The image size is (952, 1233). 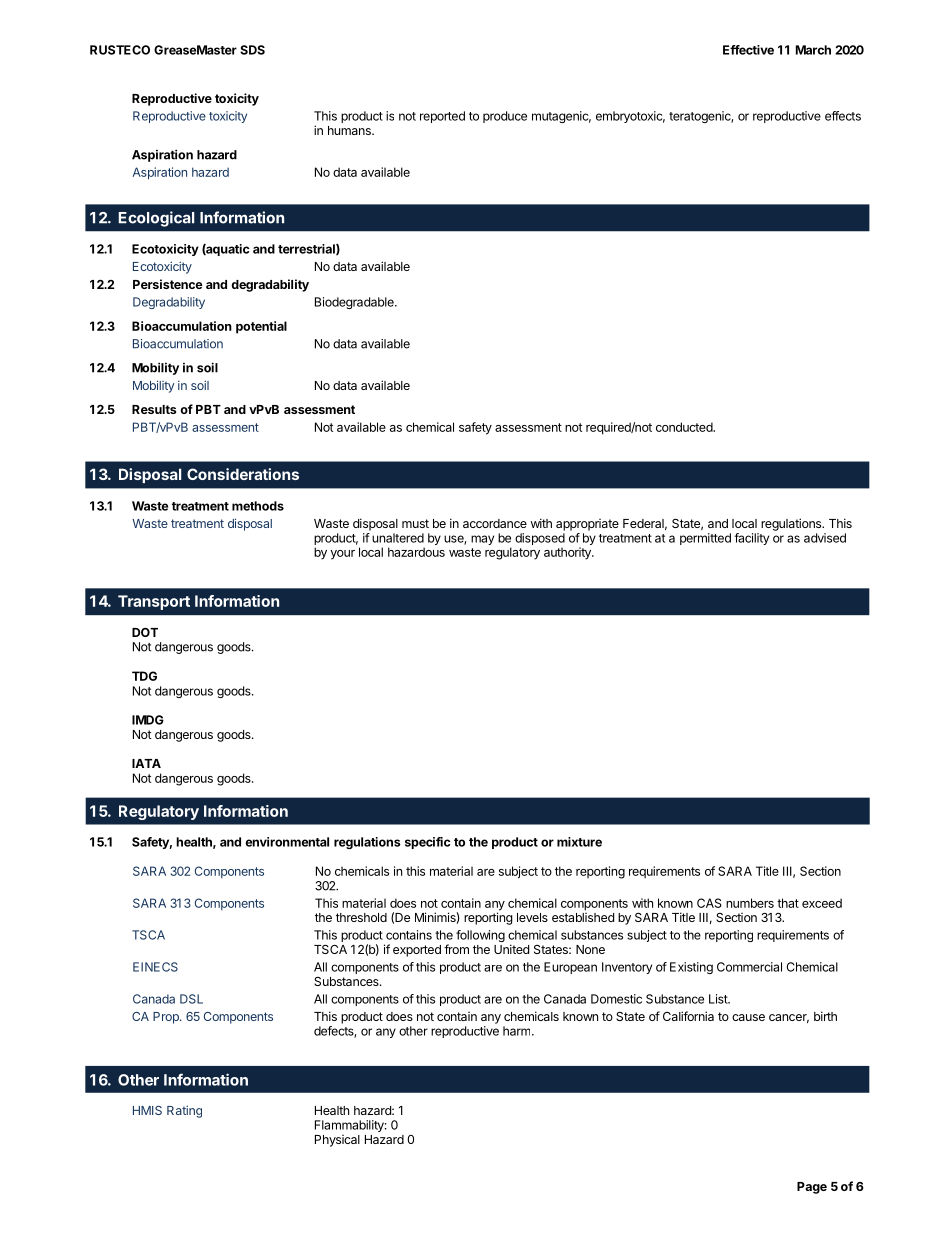 I want to click on produce, so click(x=505, y=117).
